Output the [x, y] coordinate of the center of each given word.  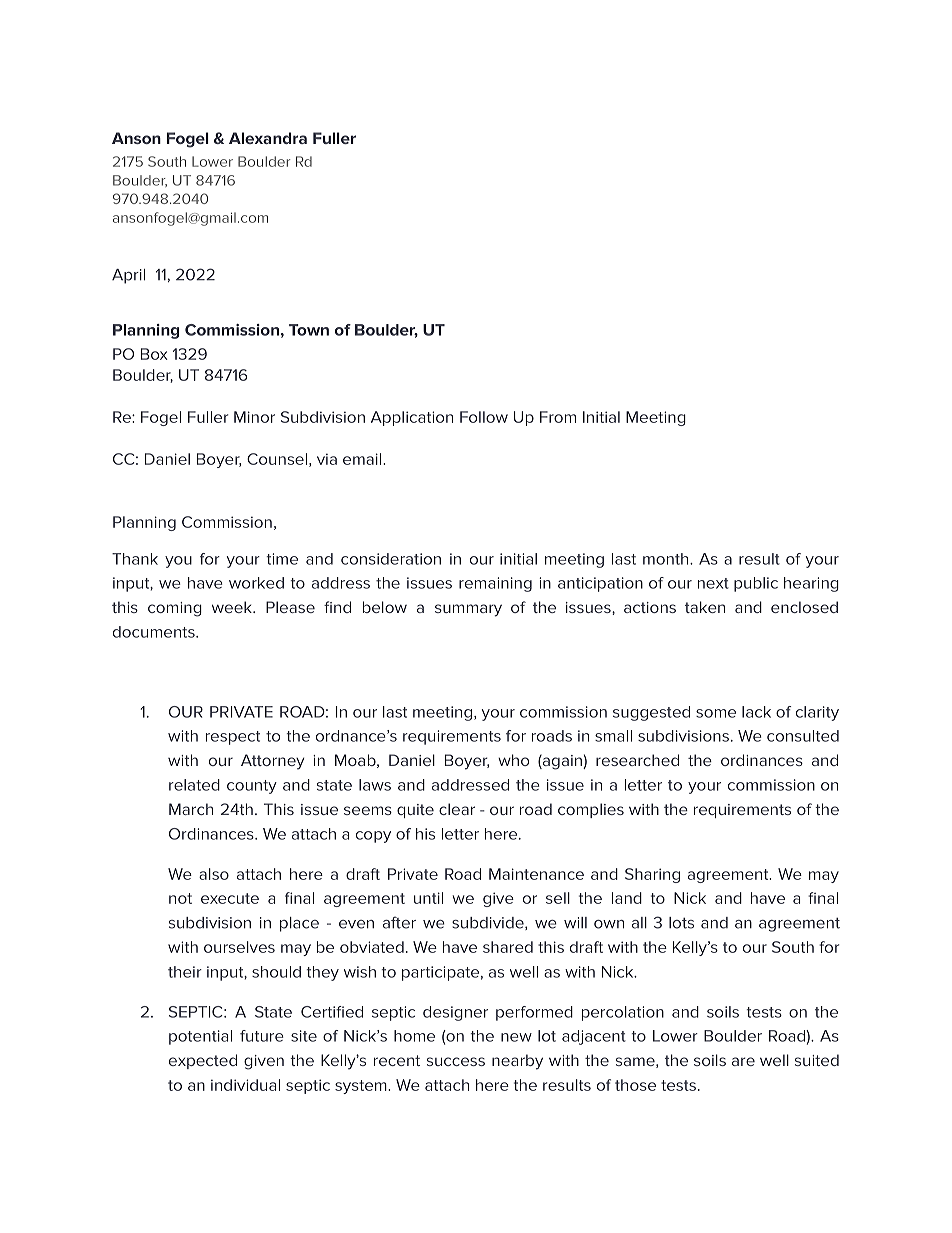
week [233, 607]
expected [203, 1061]
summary [468, 610]
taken [705, 607]
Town [309, 330]
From [558, 417]
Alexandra [268, 138]
